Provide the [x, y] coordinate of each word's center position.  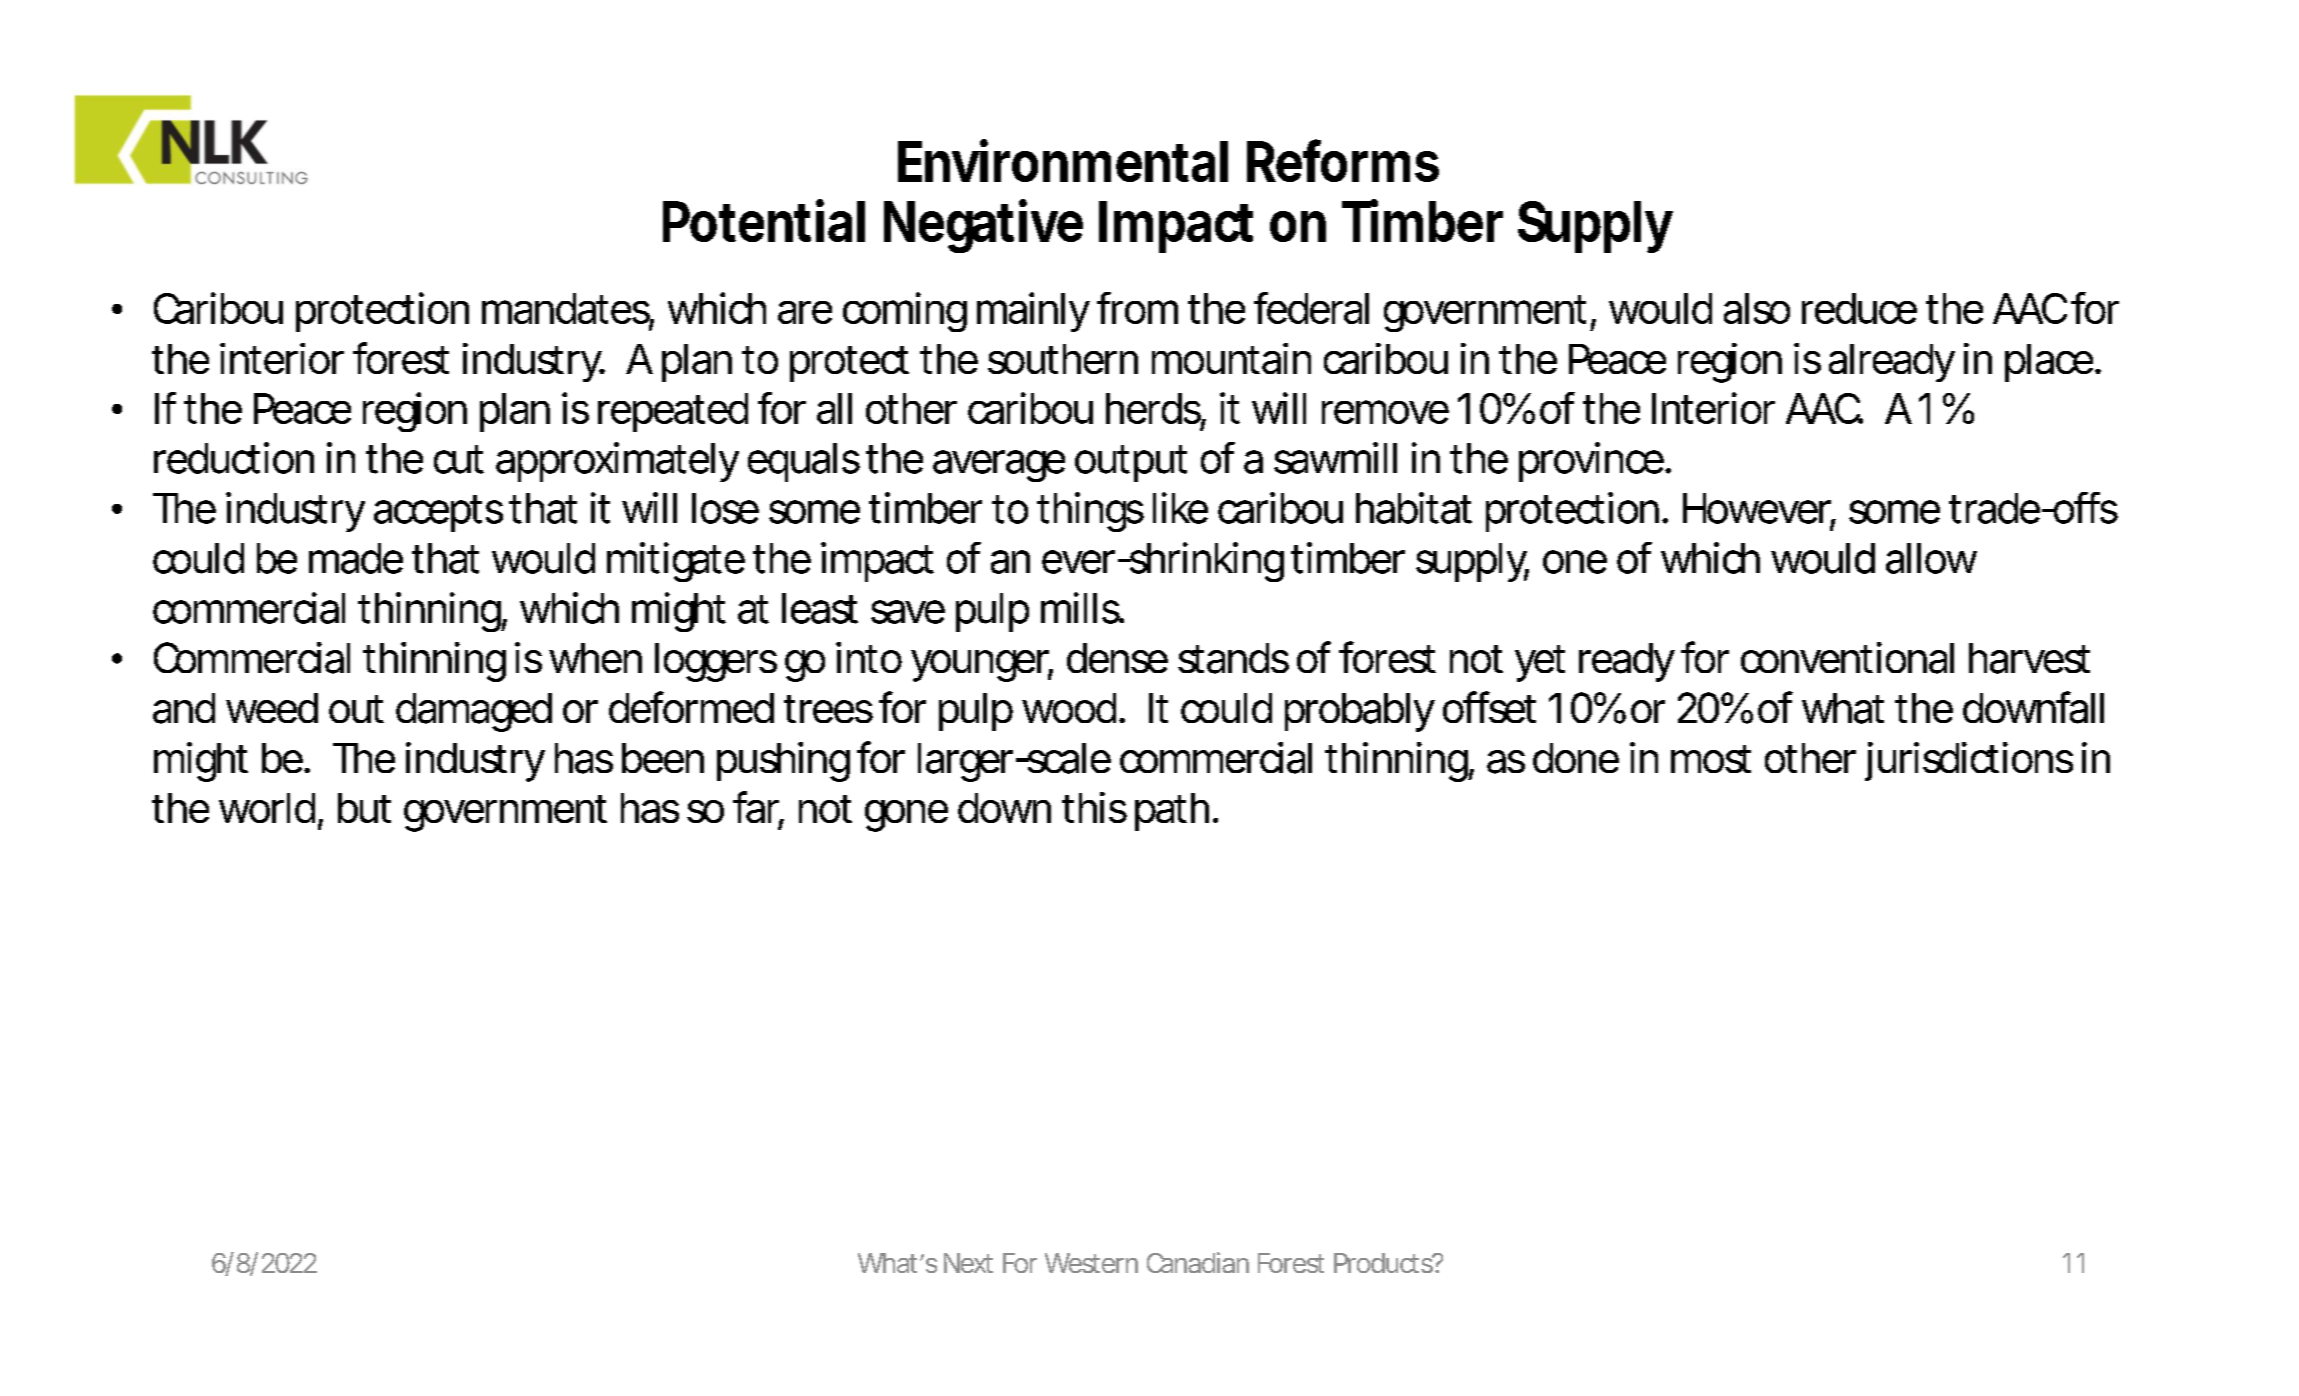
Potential [764, 220]
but [364, 808]
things [1090, 512]
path [1176, 812]
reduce [1859, 308]
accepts [442, 513]
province [1594, 462]
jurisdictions [1969, 761]
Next [968, 1263]
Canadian [1198, 1262]
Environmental [1063, 160]
